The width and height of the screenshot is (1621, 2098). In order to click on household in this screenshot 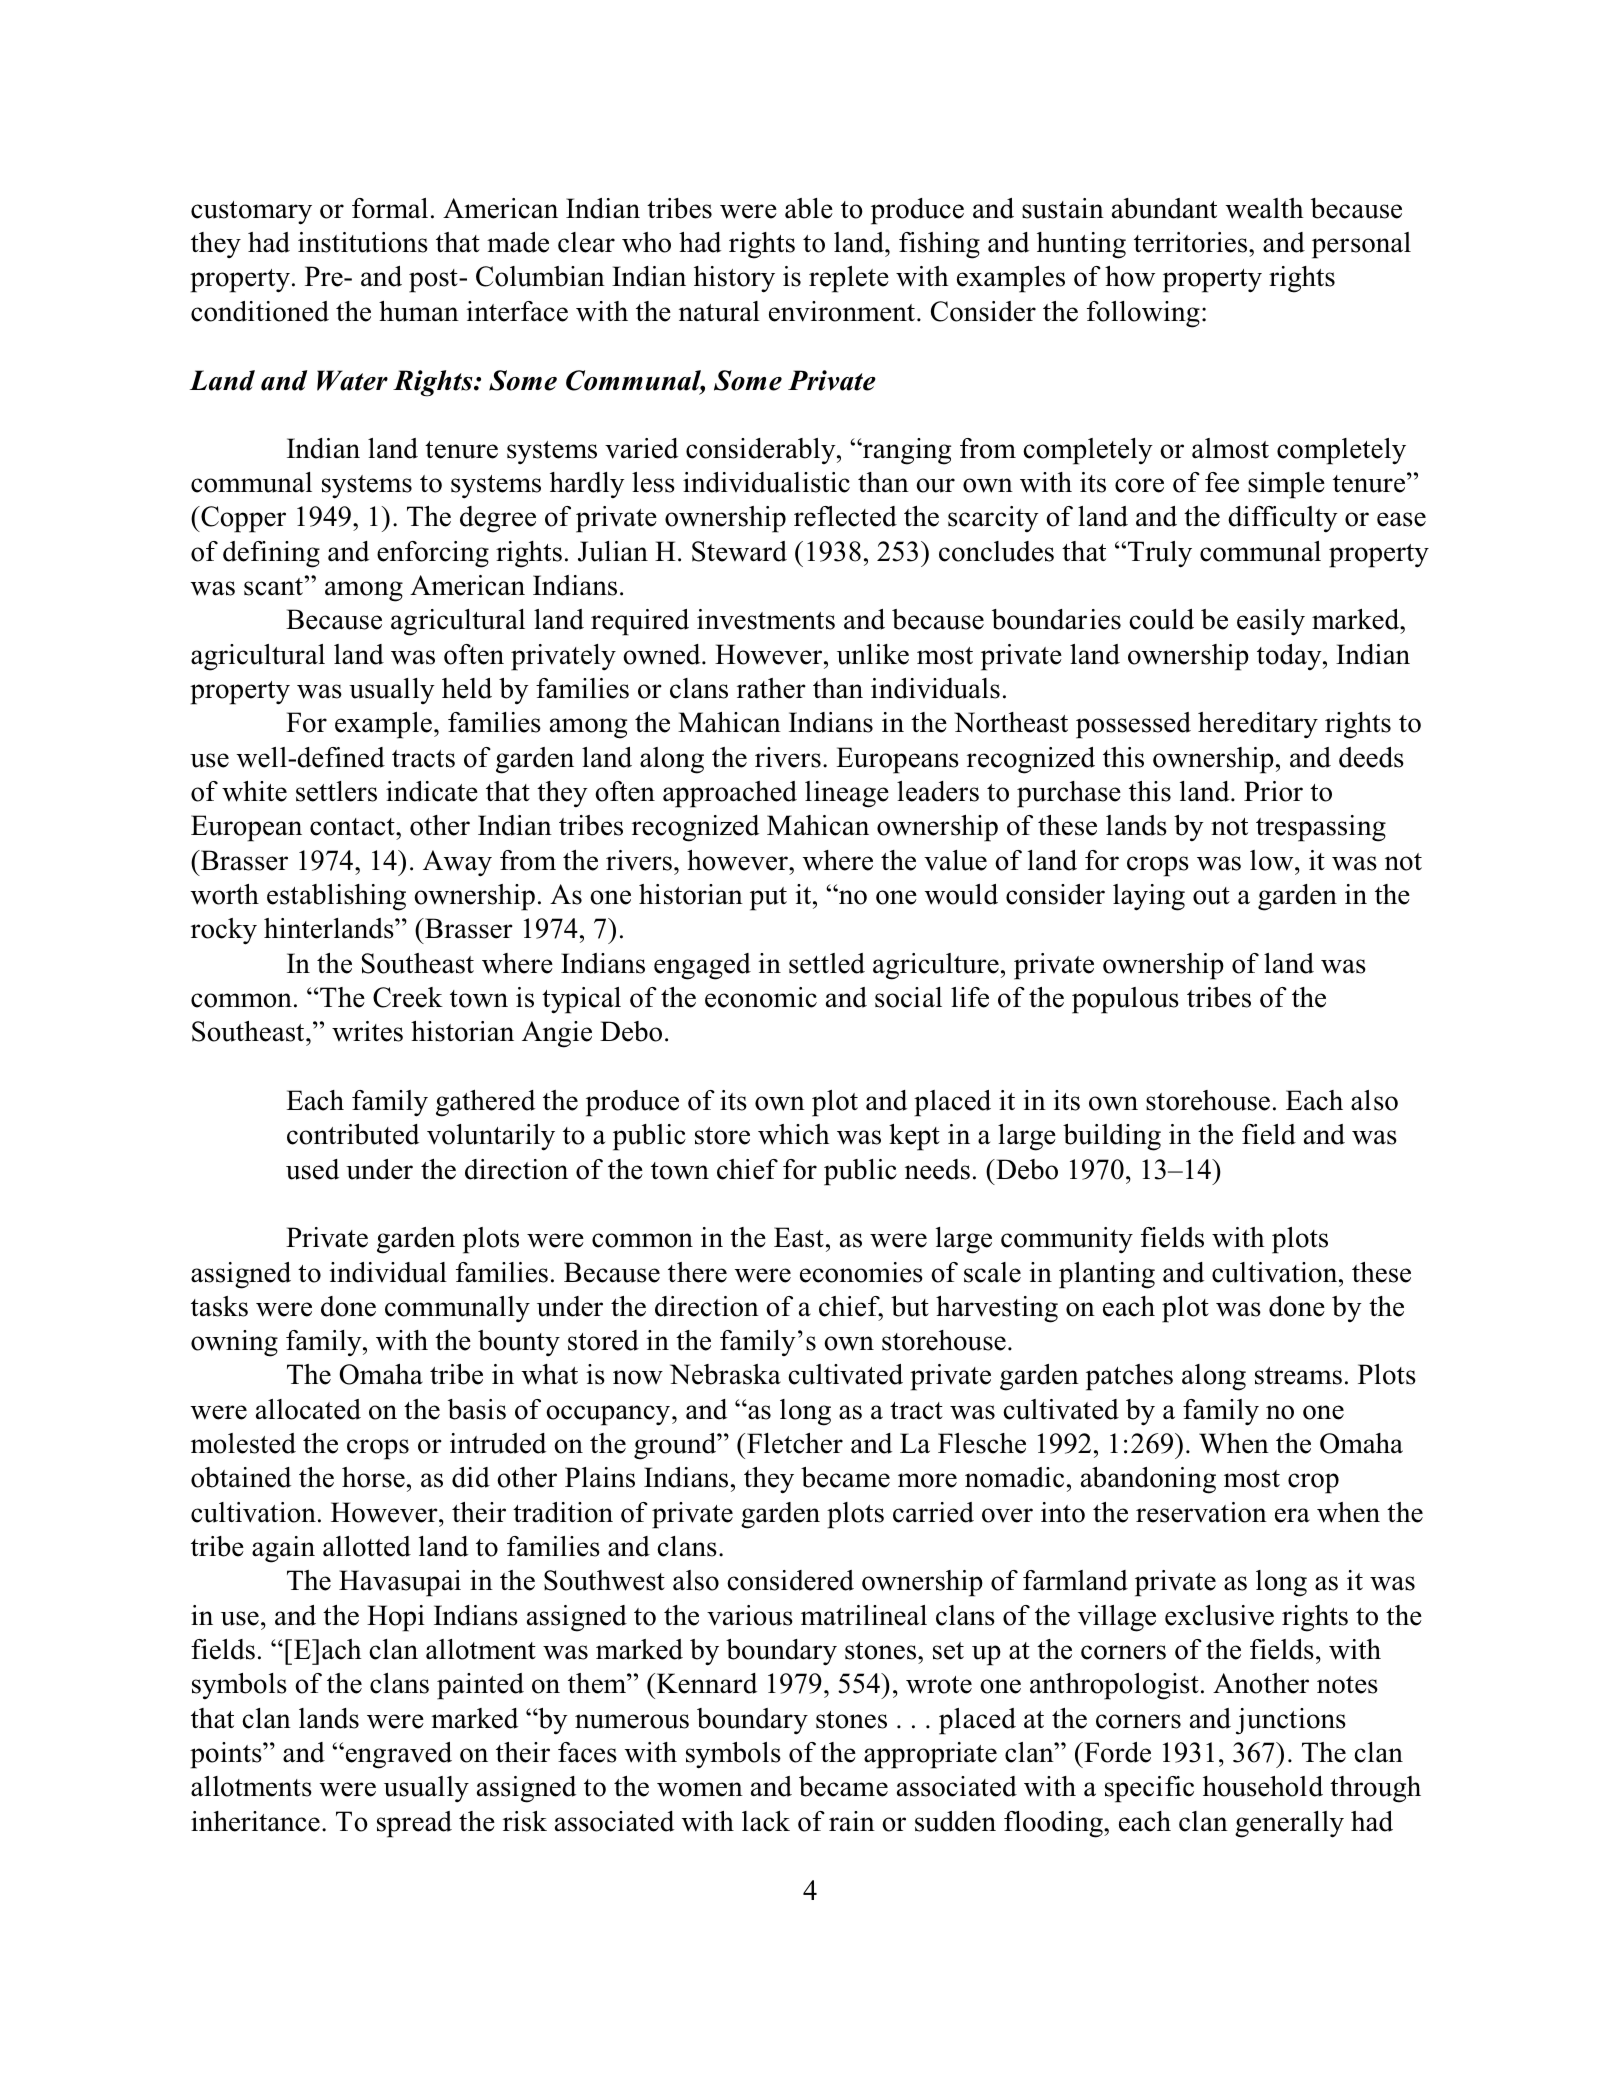, I will do `click(1263, 1786)`.
